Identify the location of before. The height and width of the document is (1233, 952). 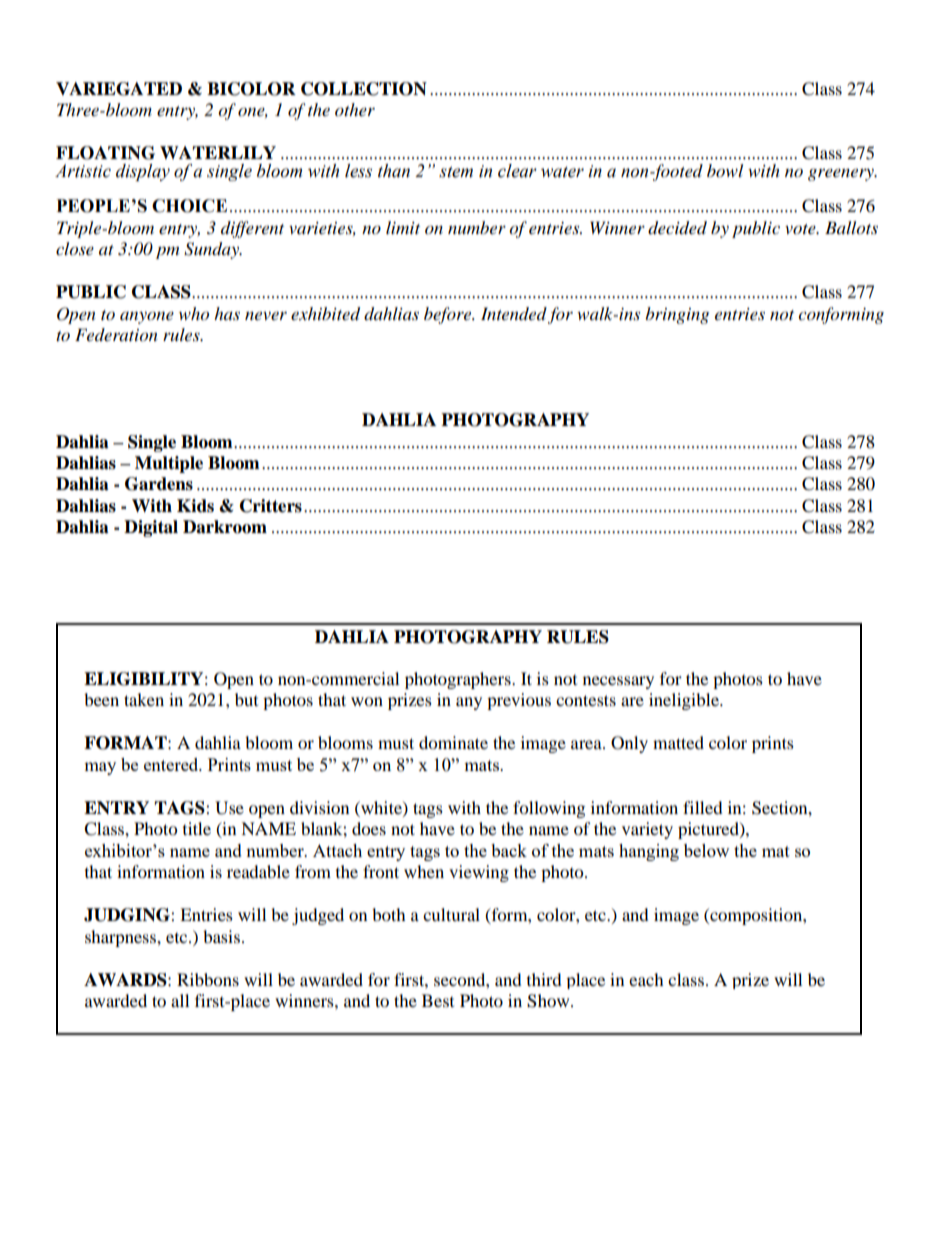
(449, 315).
